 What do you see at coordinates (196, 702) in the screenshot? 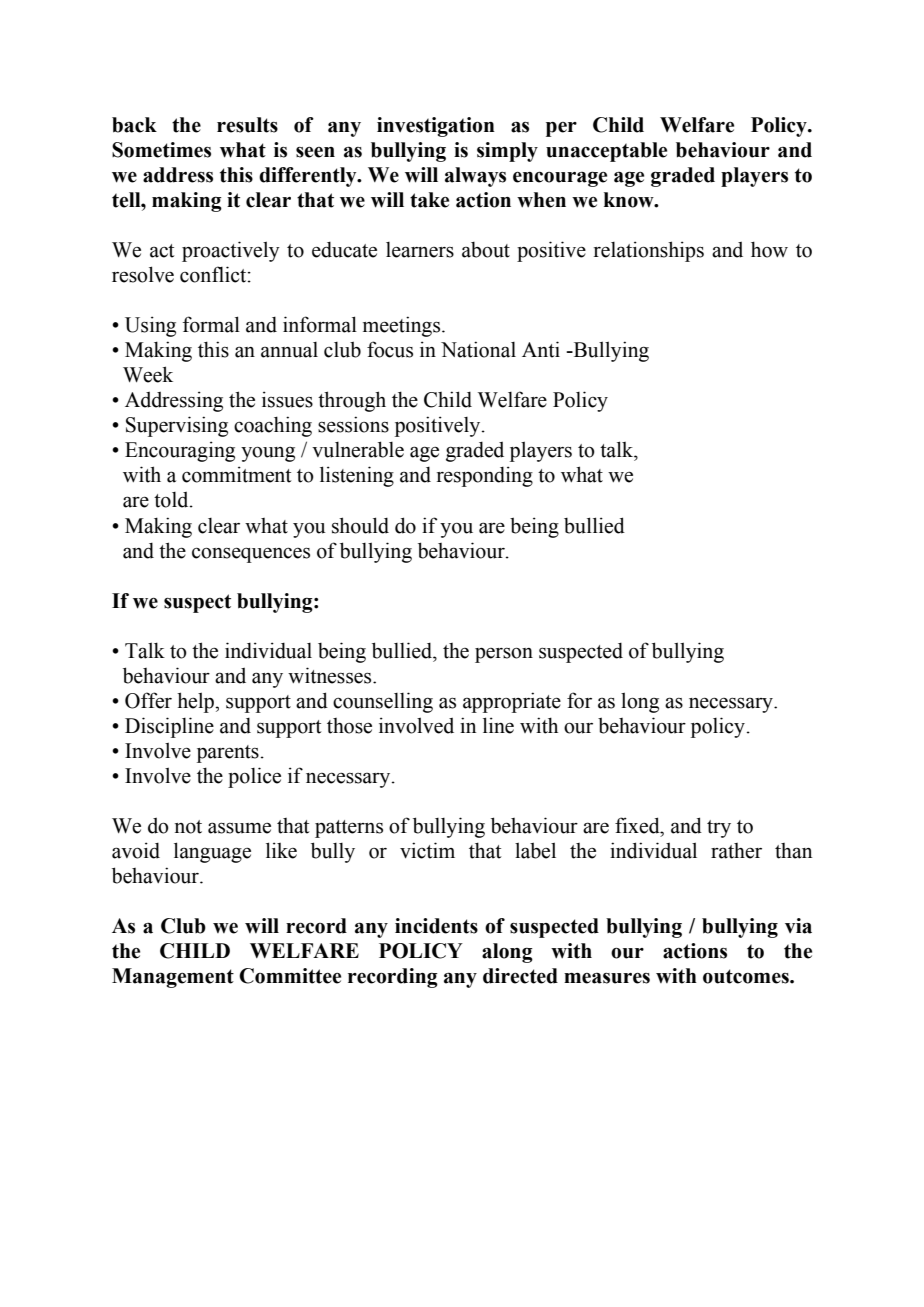
I see `help` at bounding box center [196, 702].
